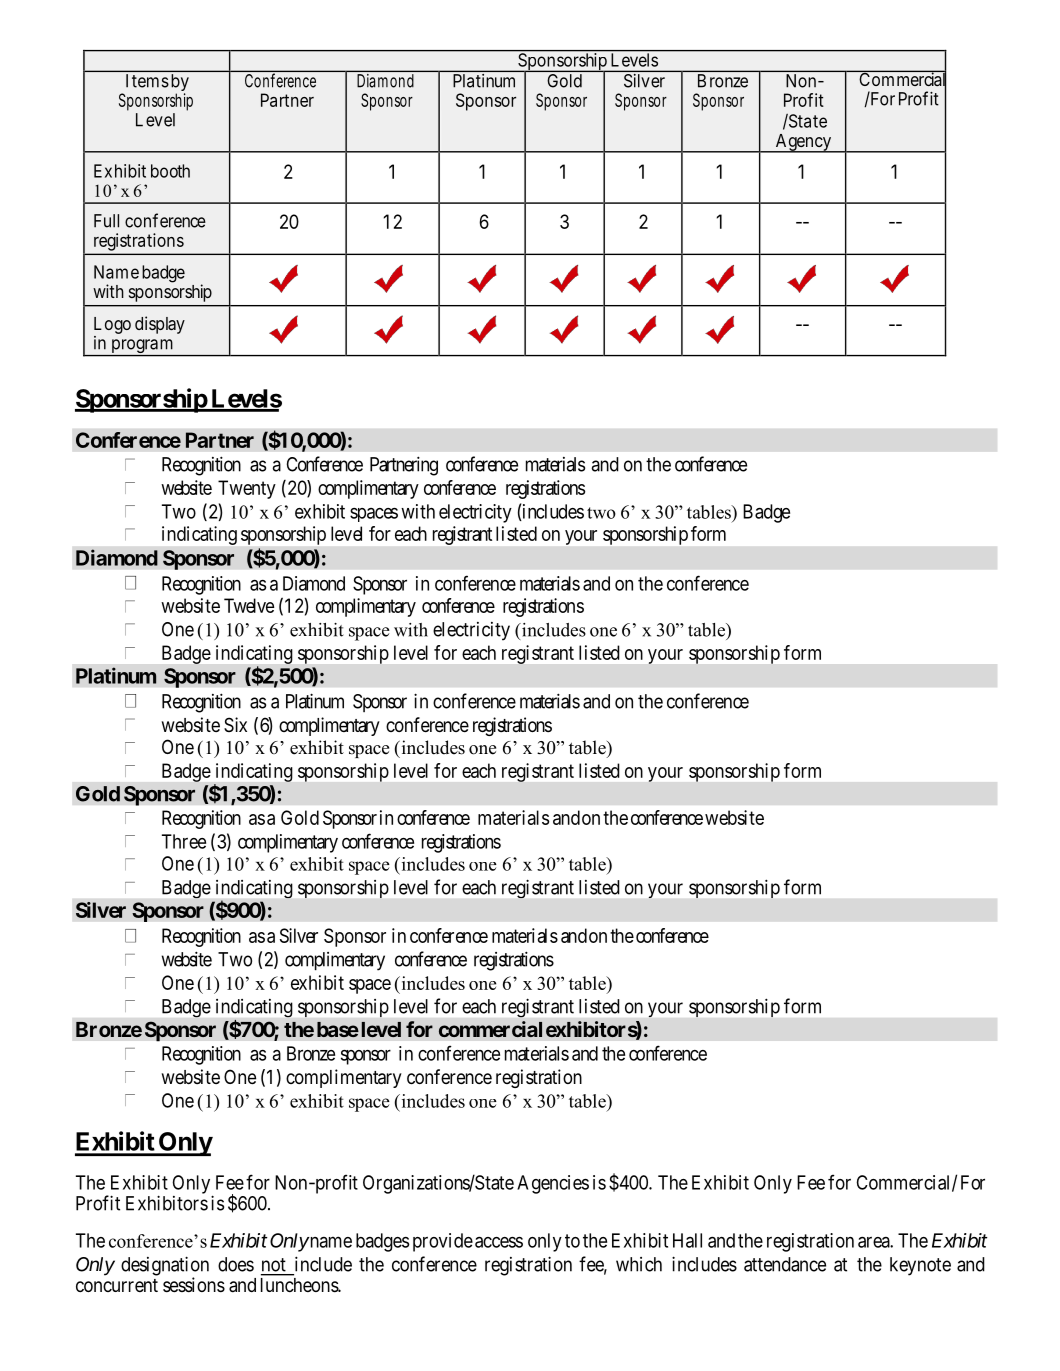 Image resolution: width=1060 pixels, height=1371 pixels. Describe the element at coordinates (499, 1242) in the screenshot. I see `access` at that location.
